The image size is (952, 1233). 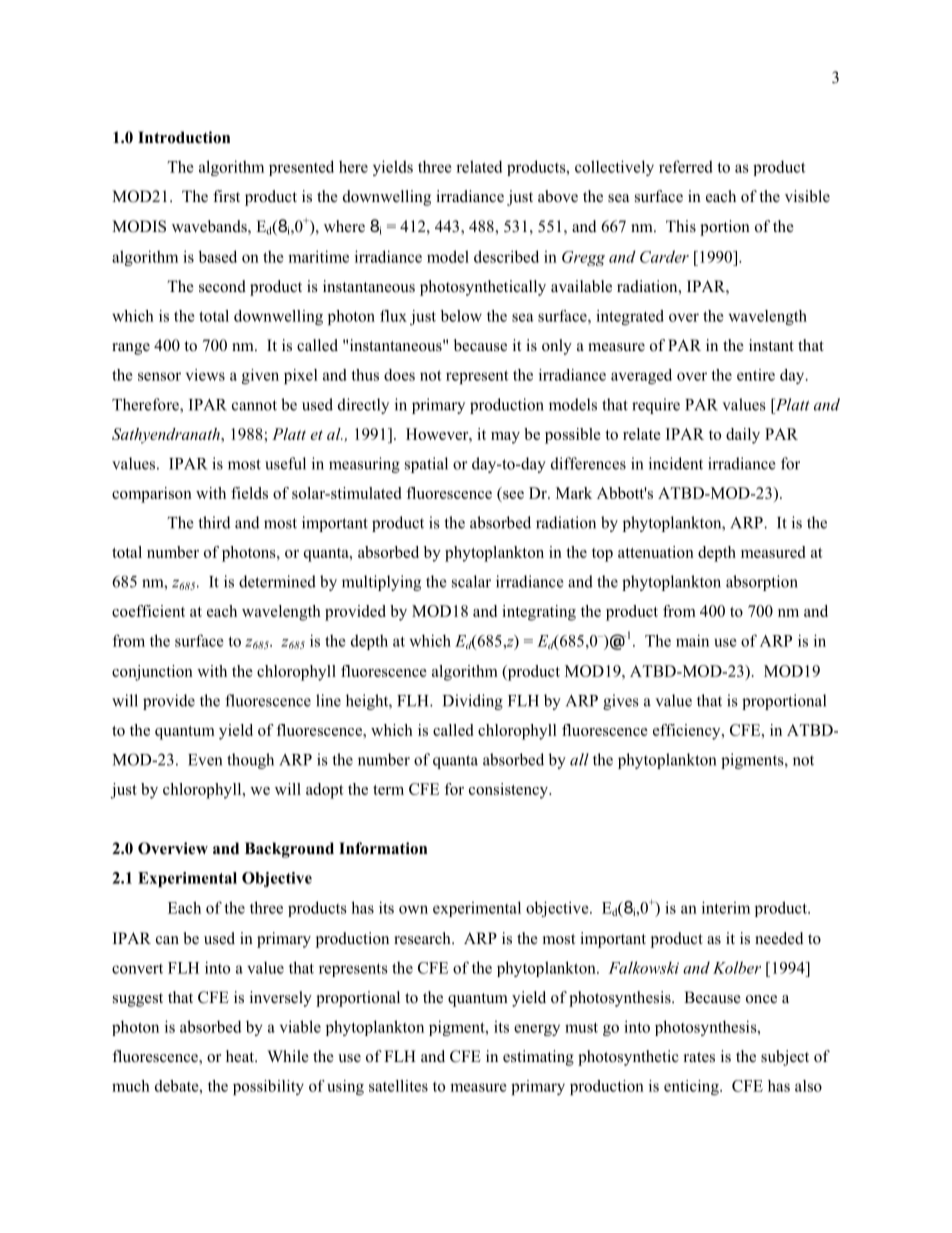 I want to click on though, so click(x=250, y=761).
